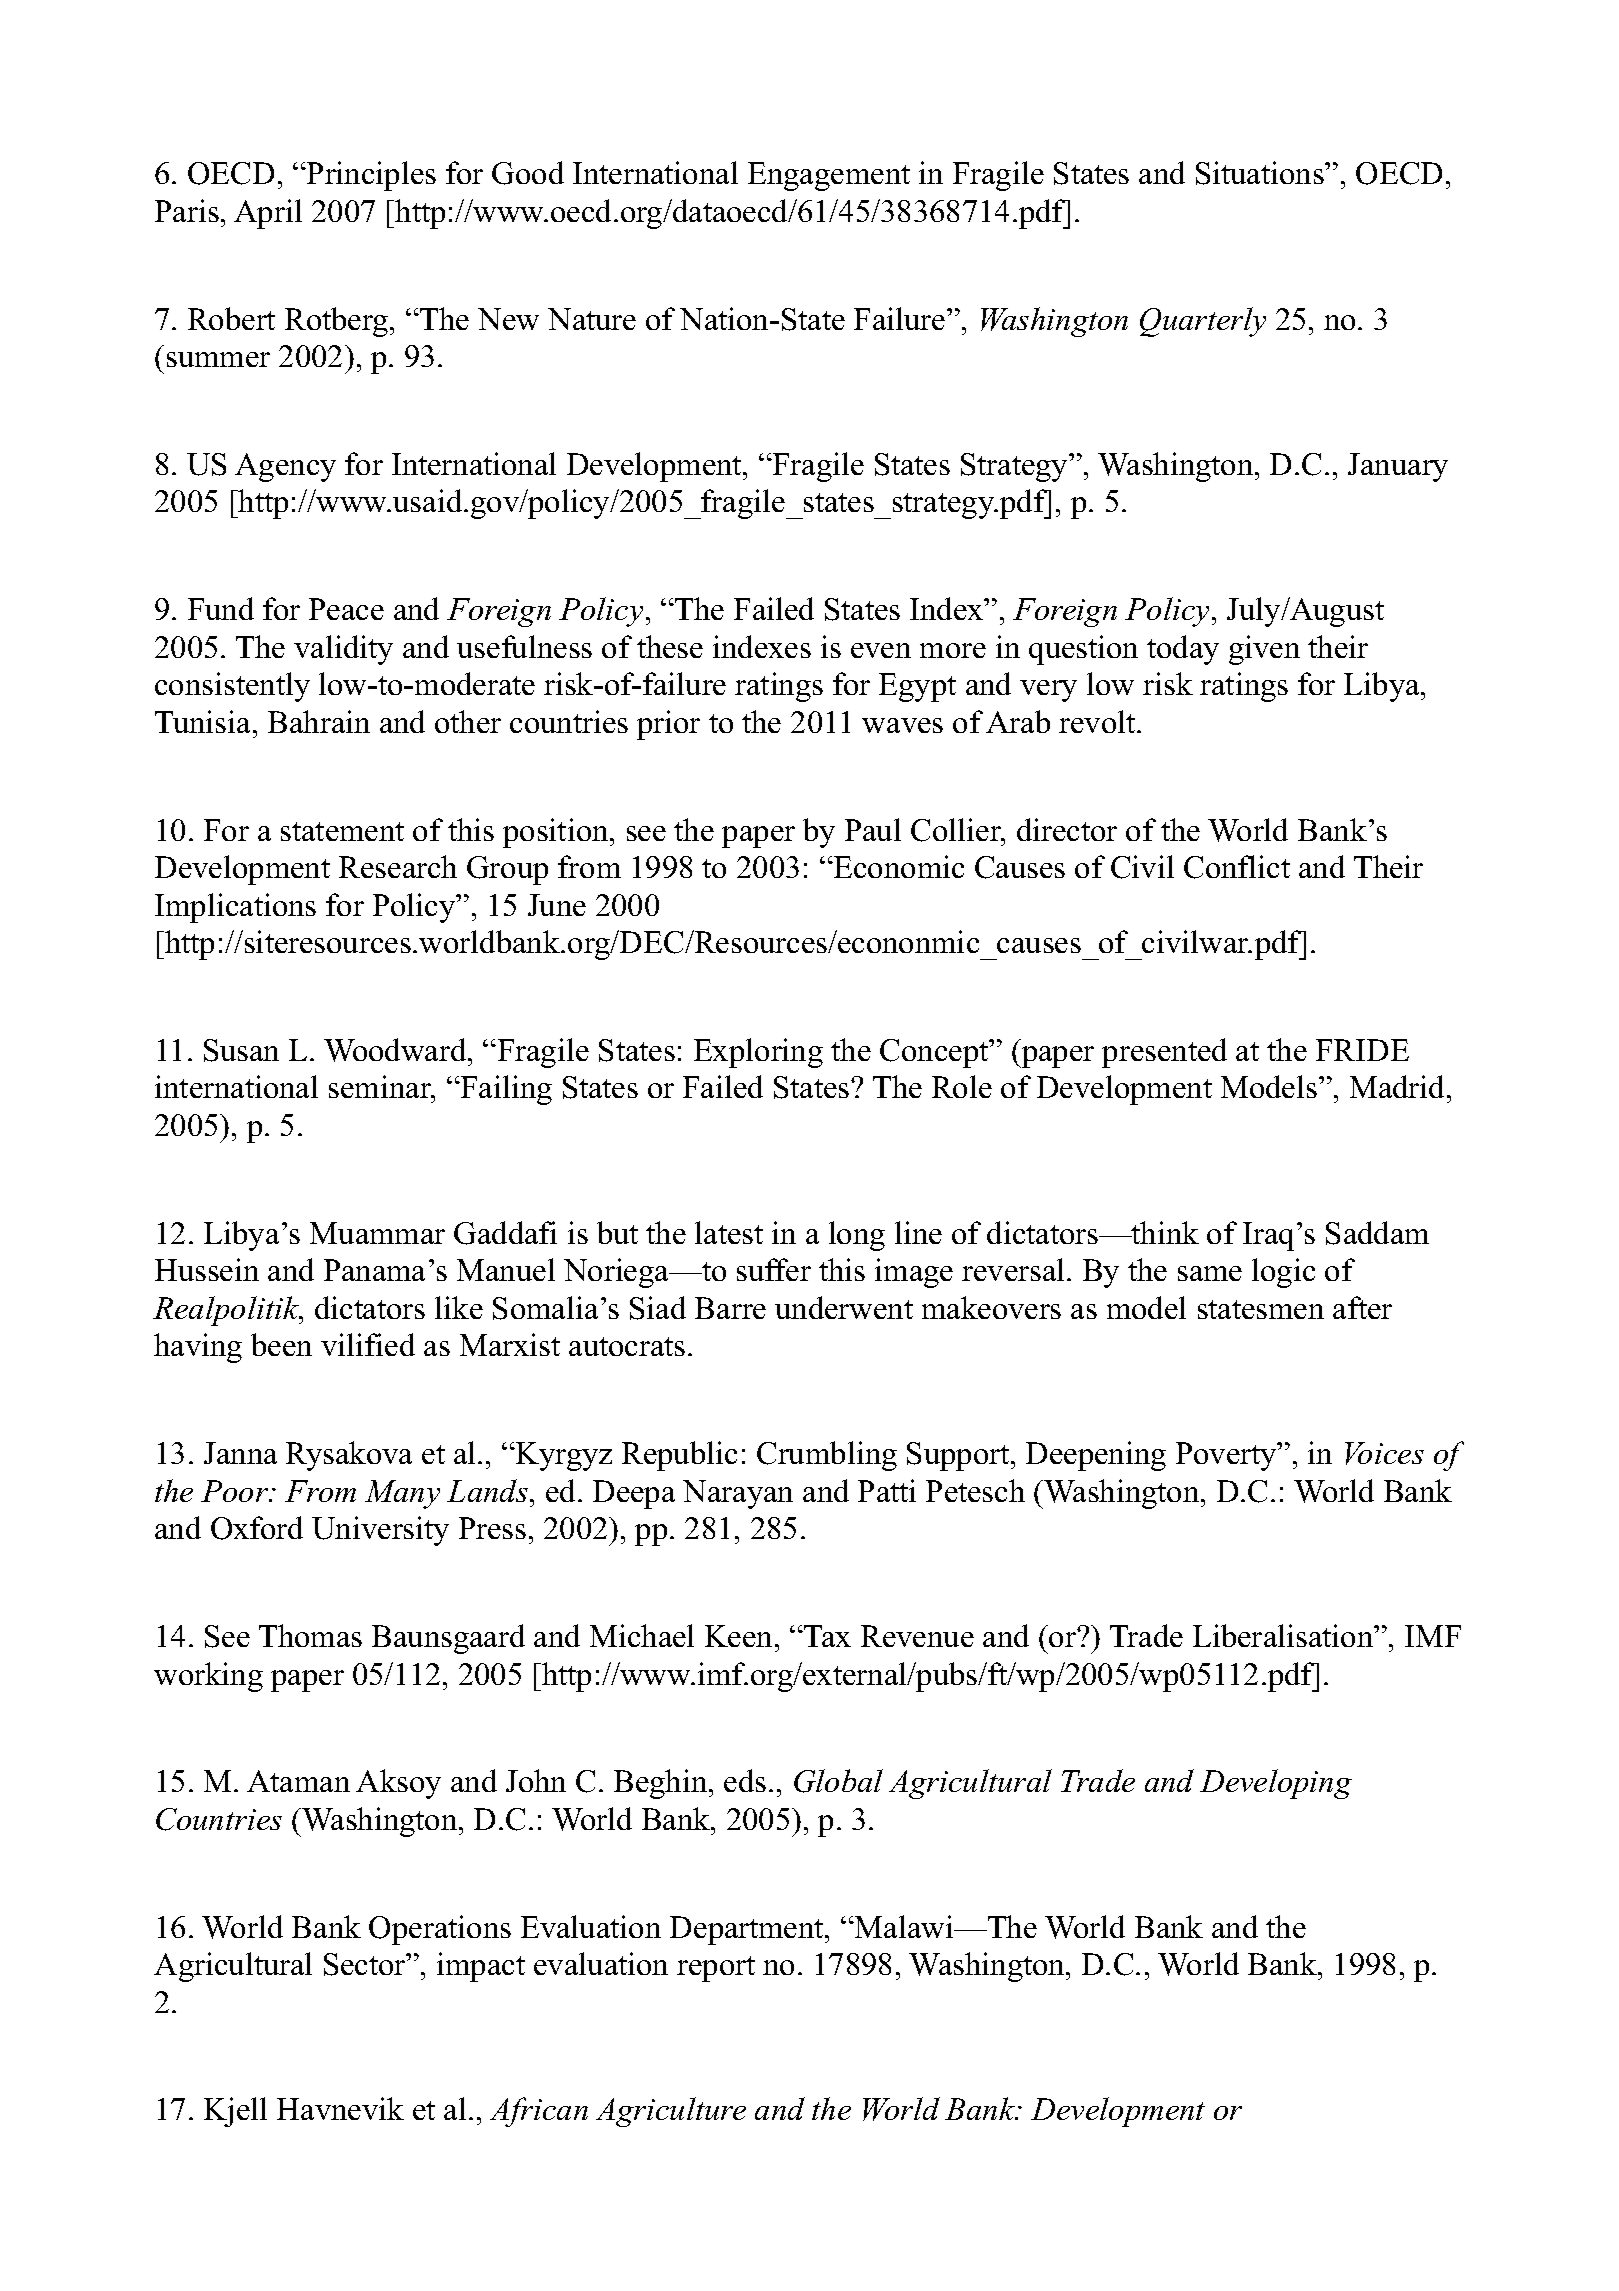 The width and height of the page is (1619, 2291). Describe the element at coordinates (758, 1053) in the page. I see `Exploring` at that location.
